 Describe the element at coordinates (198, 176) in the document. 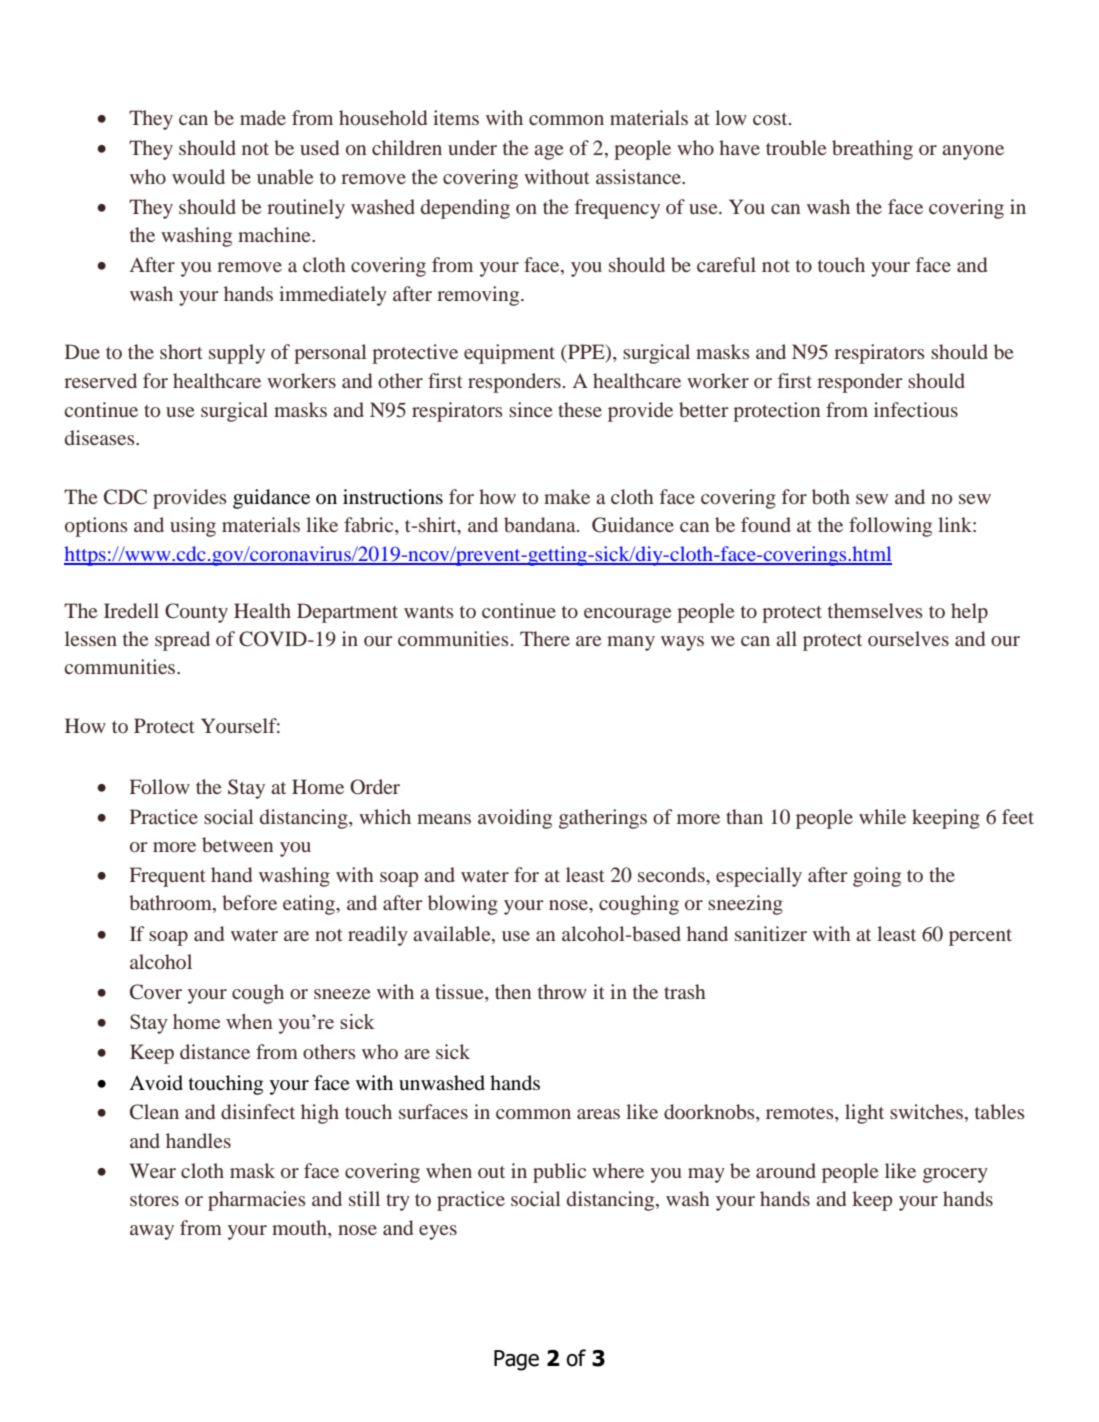

I see `would` at that location.
